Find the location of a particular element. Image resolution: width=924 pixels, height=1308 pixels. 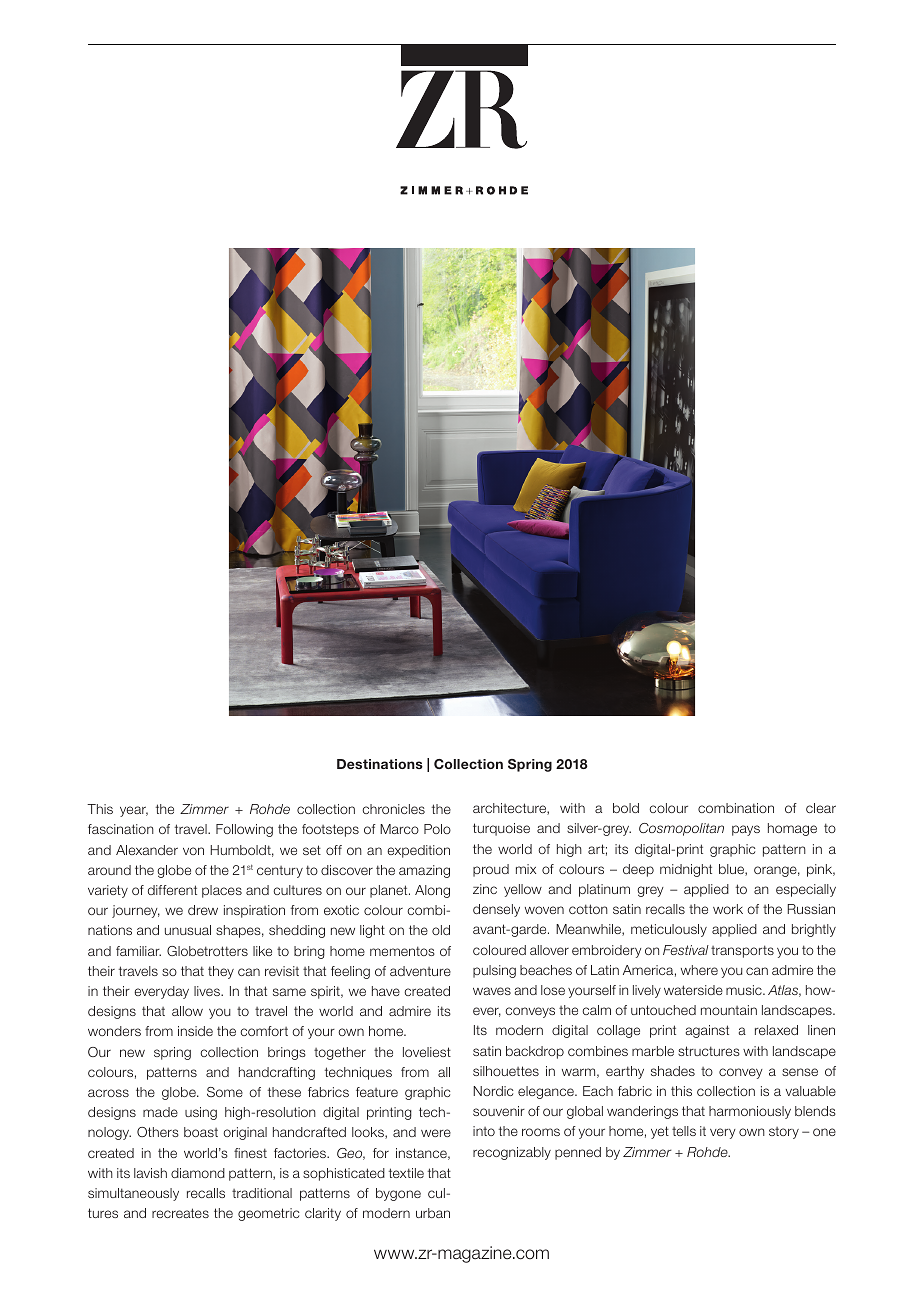

waves is located at coordinates (492, 991).
